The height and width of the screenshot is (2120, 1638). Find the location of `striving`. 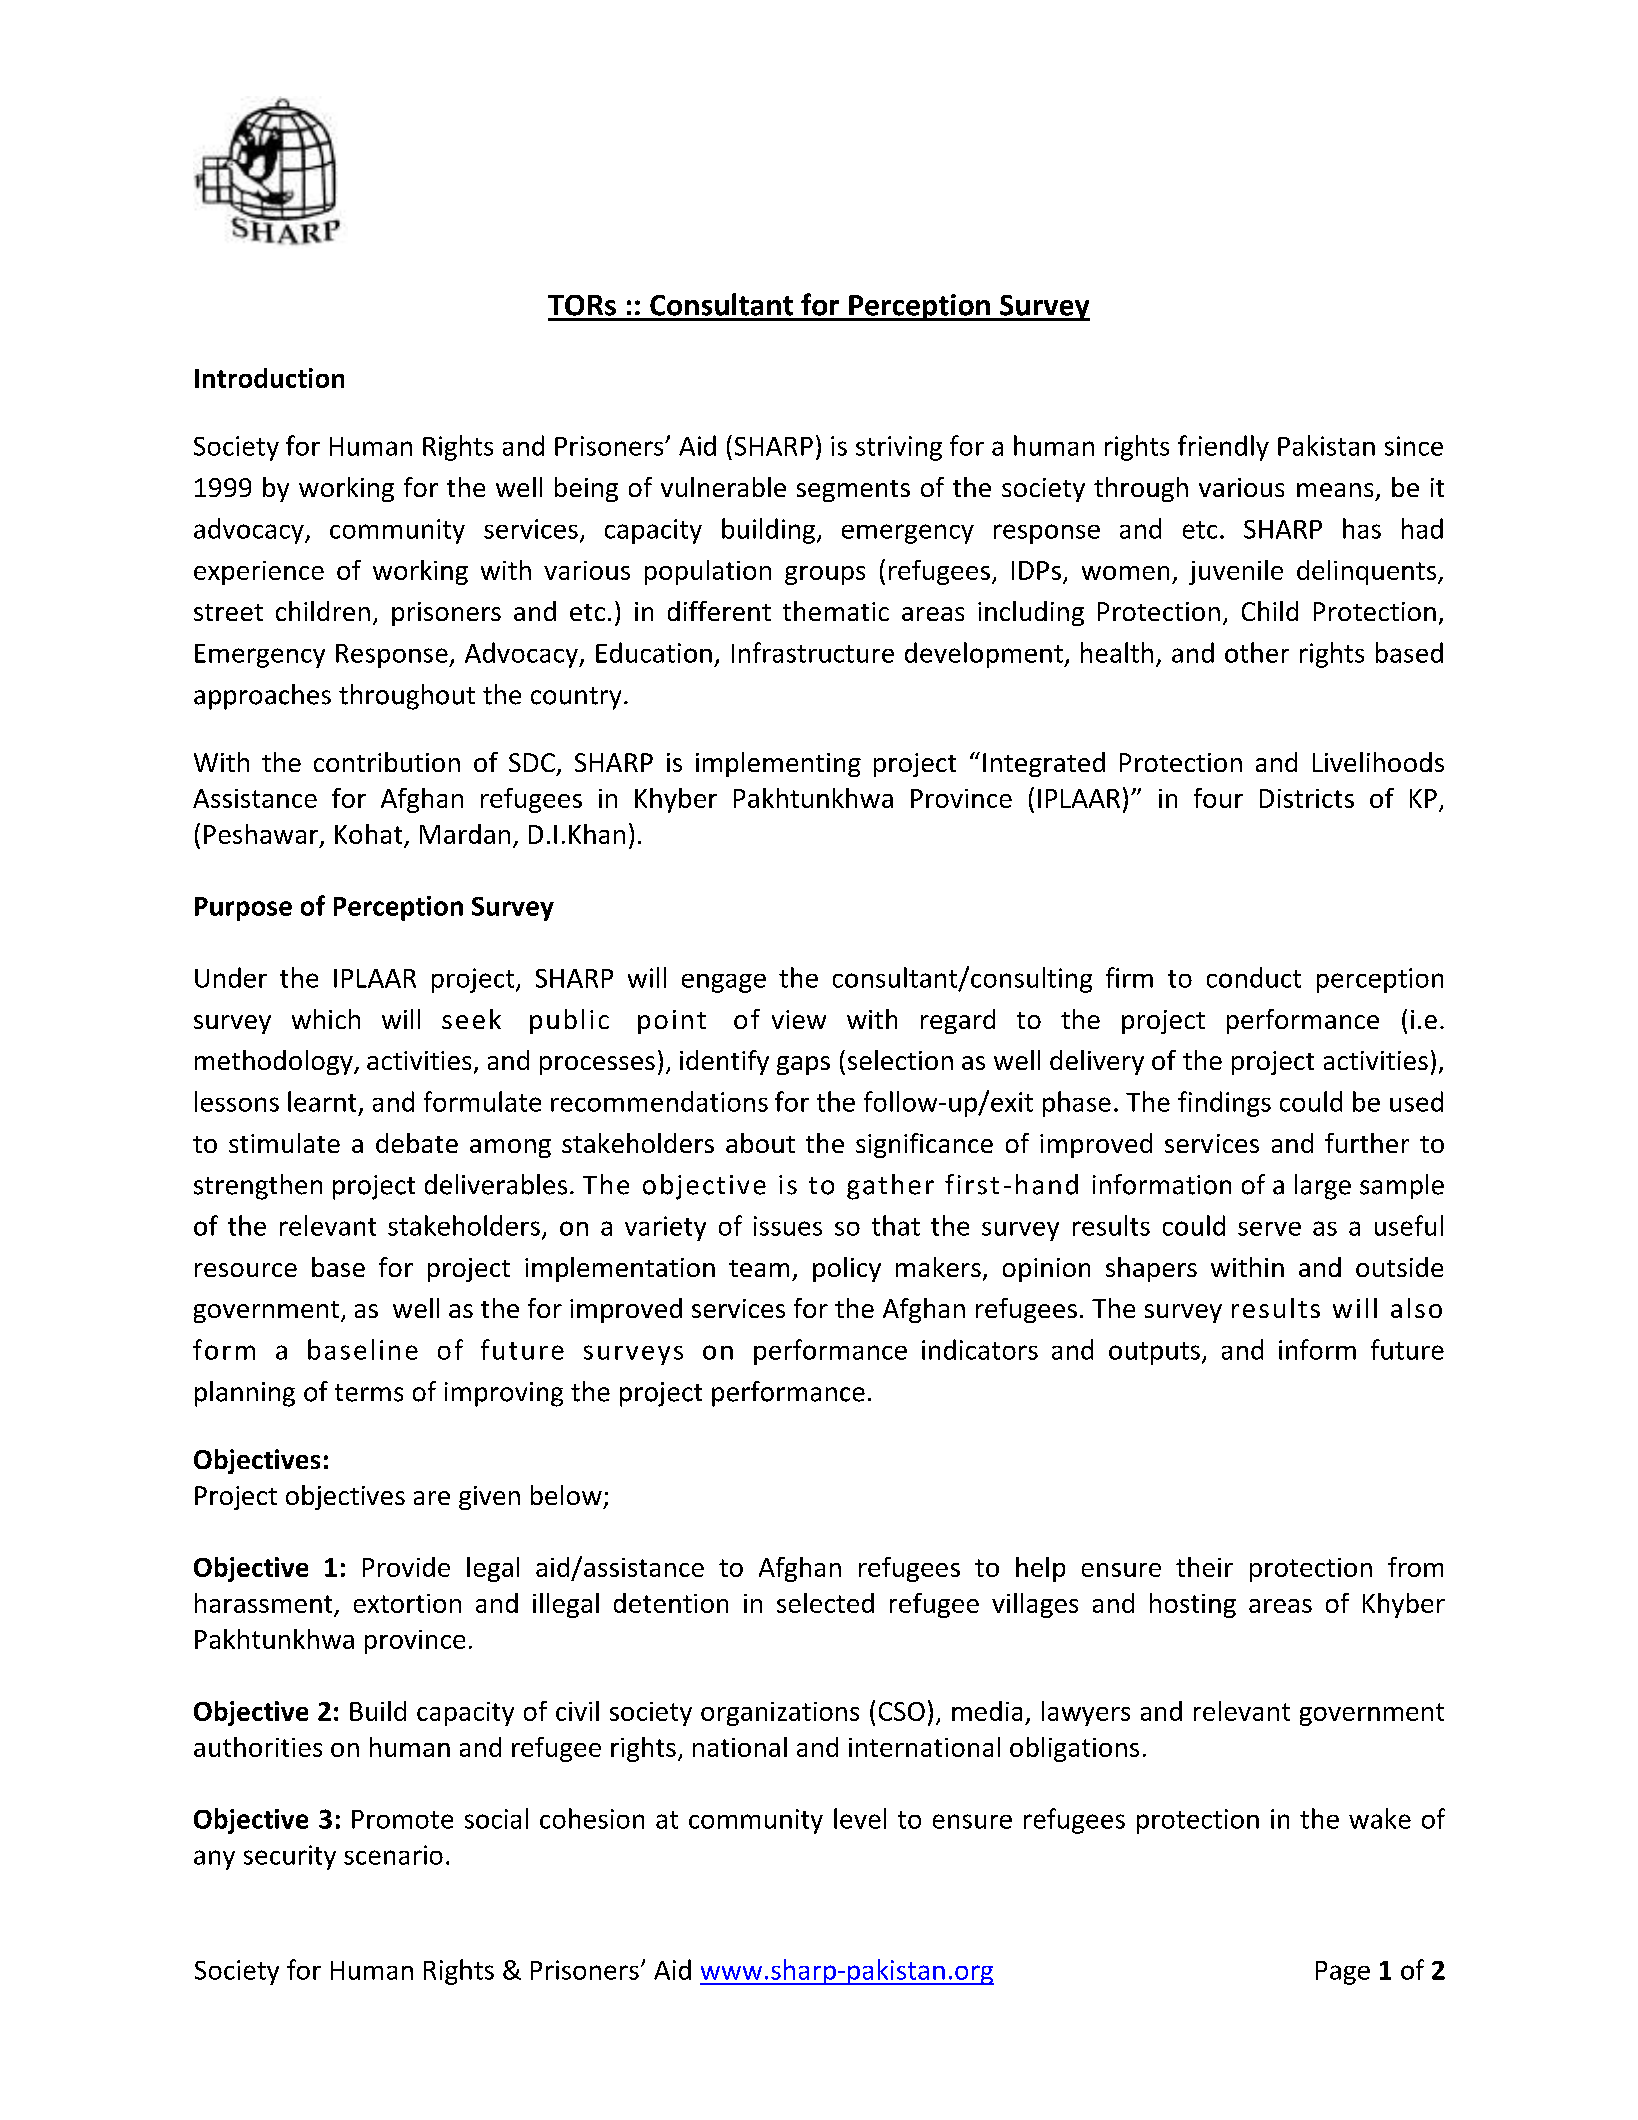

striving is located at coordinates (899, 448).
